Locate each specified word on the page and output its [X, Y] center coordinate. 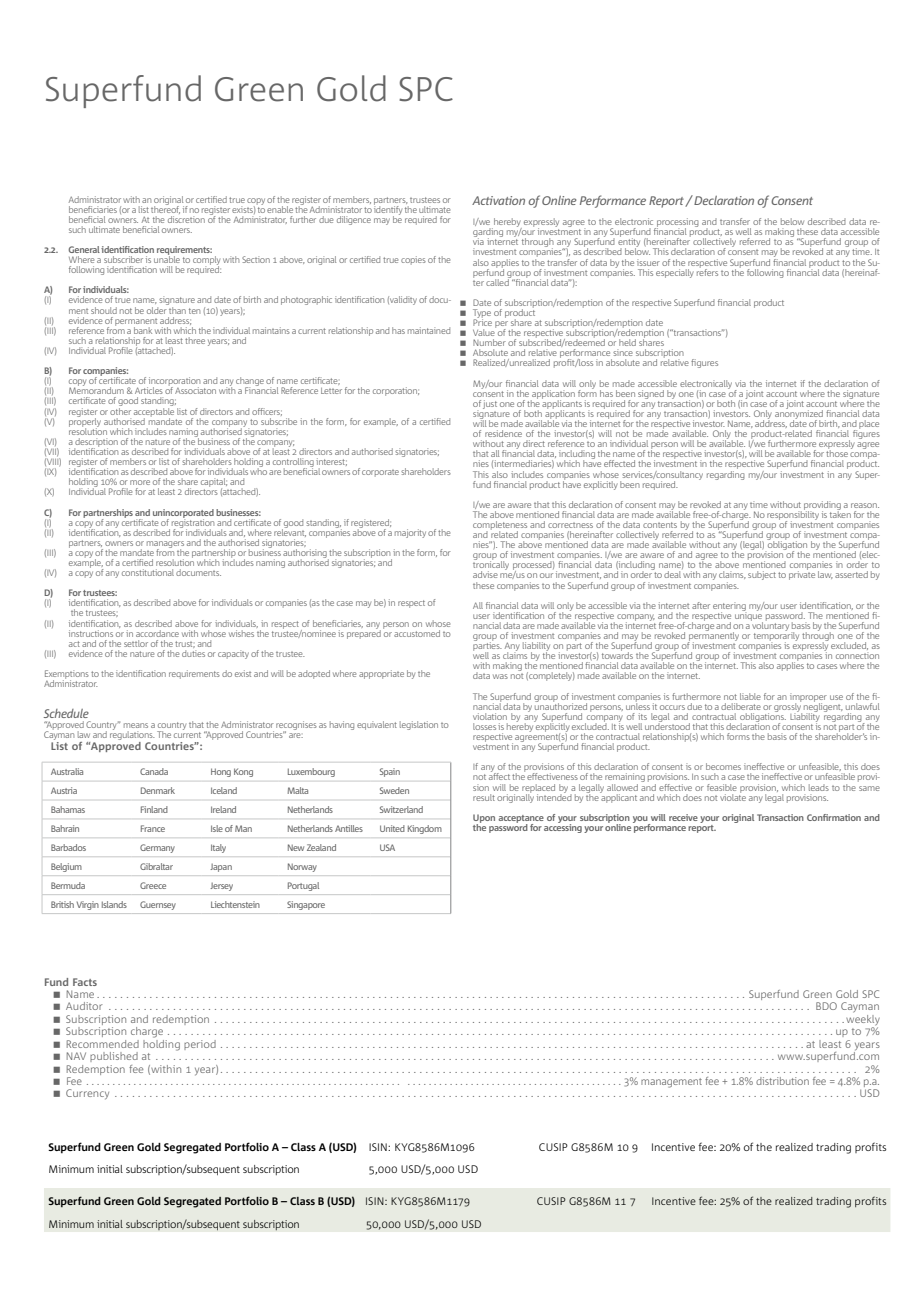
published [114, 1057]
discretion [186, 218]
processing [677, 224]
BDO [826, 1006]
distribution [782, 1081]
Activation [498, 200]
